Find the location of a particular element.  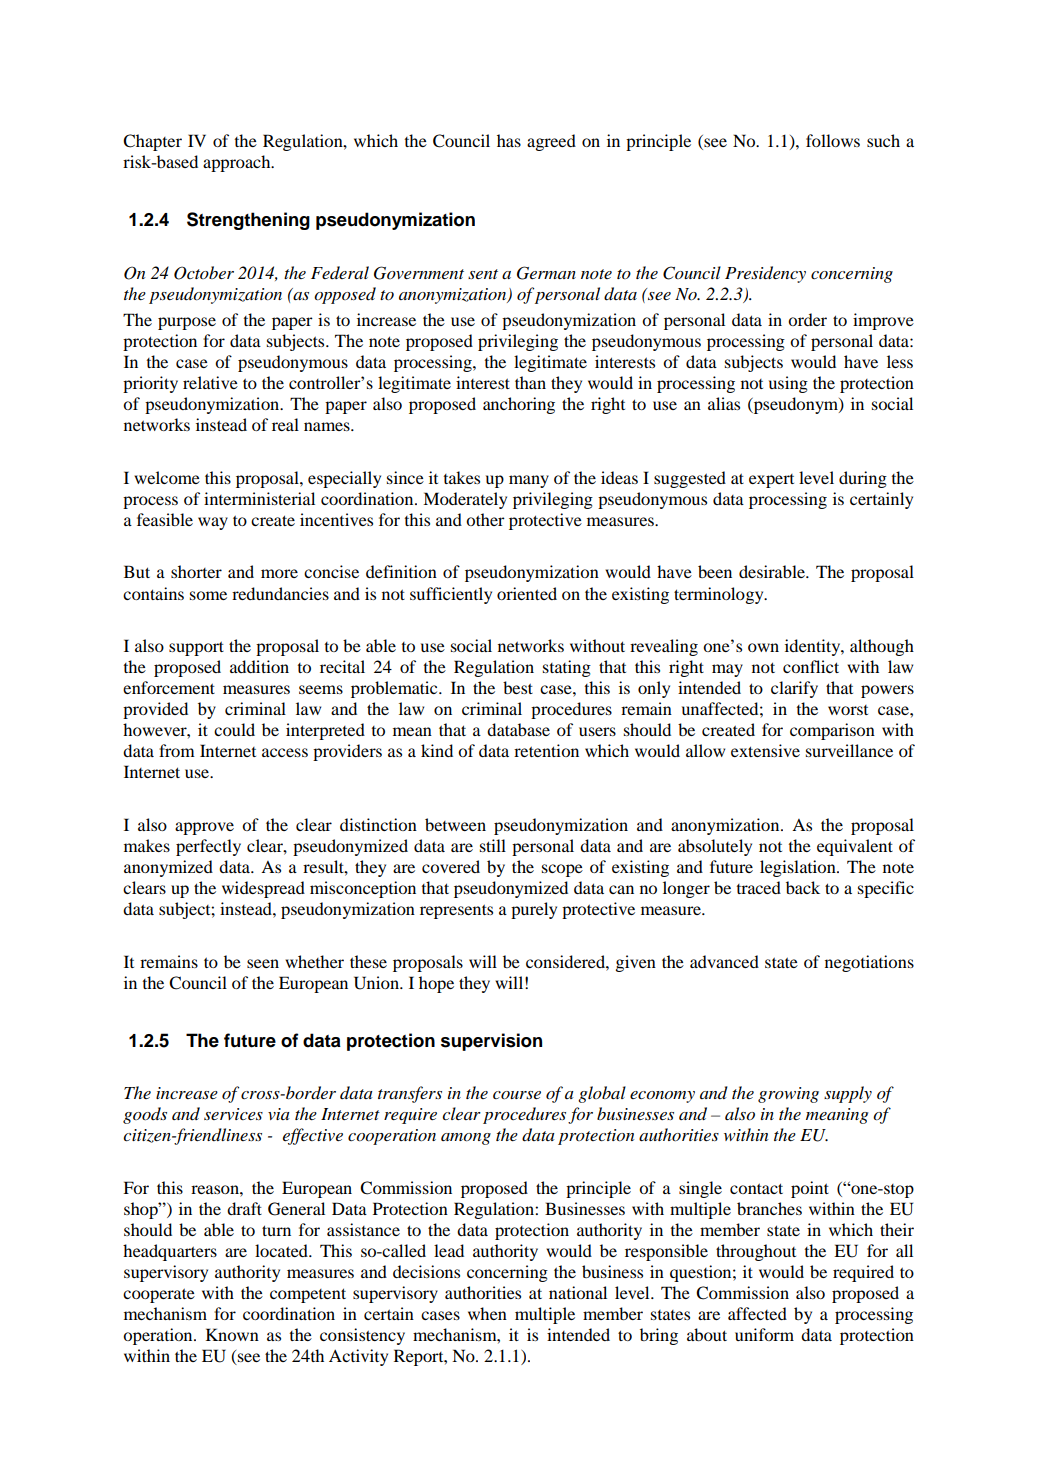

comparison is located at coordinates (832, 731).
